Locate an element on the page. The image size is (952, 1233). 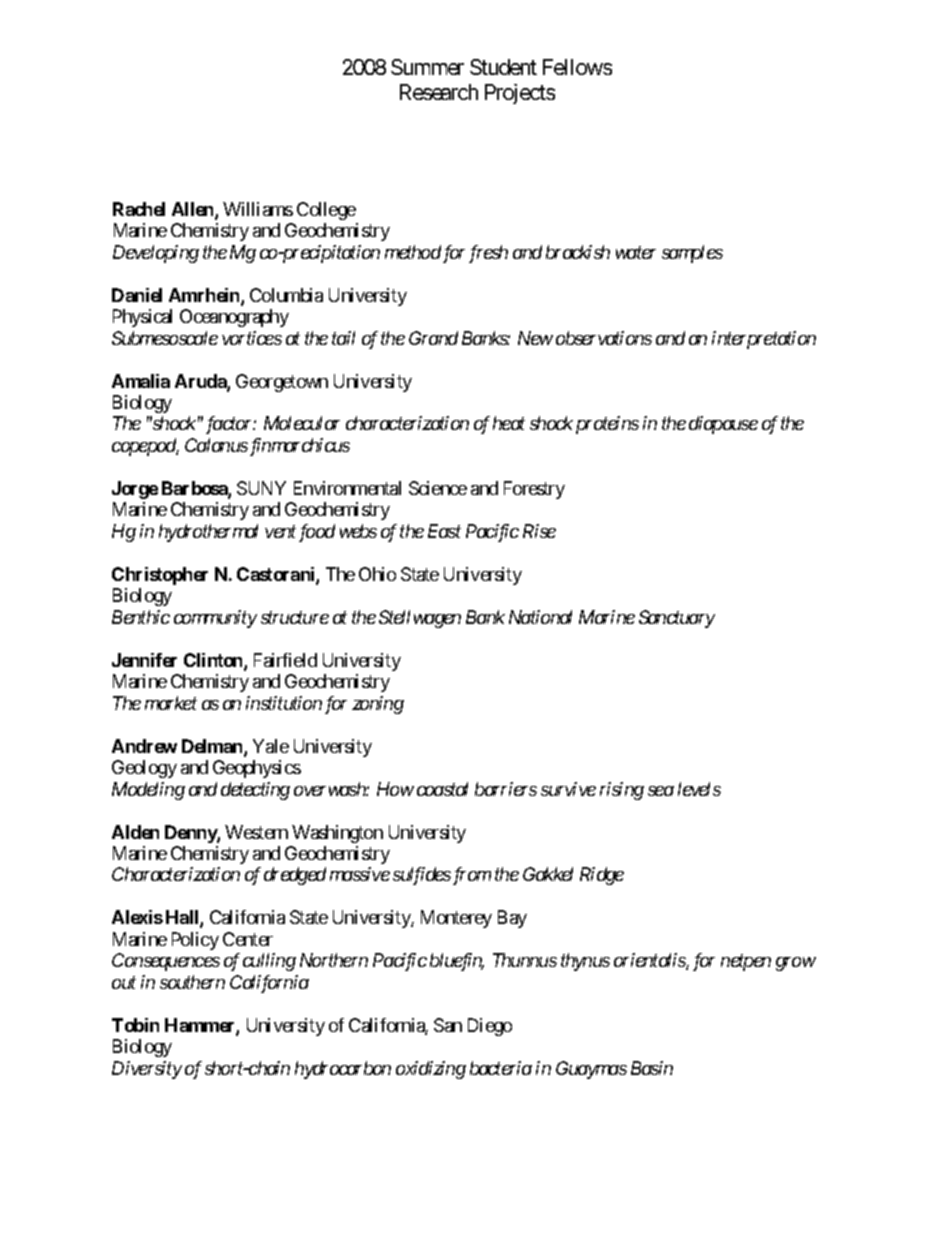
Allen is located at coordinates (194, 210).
